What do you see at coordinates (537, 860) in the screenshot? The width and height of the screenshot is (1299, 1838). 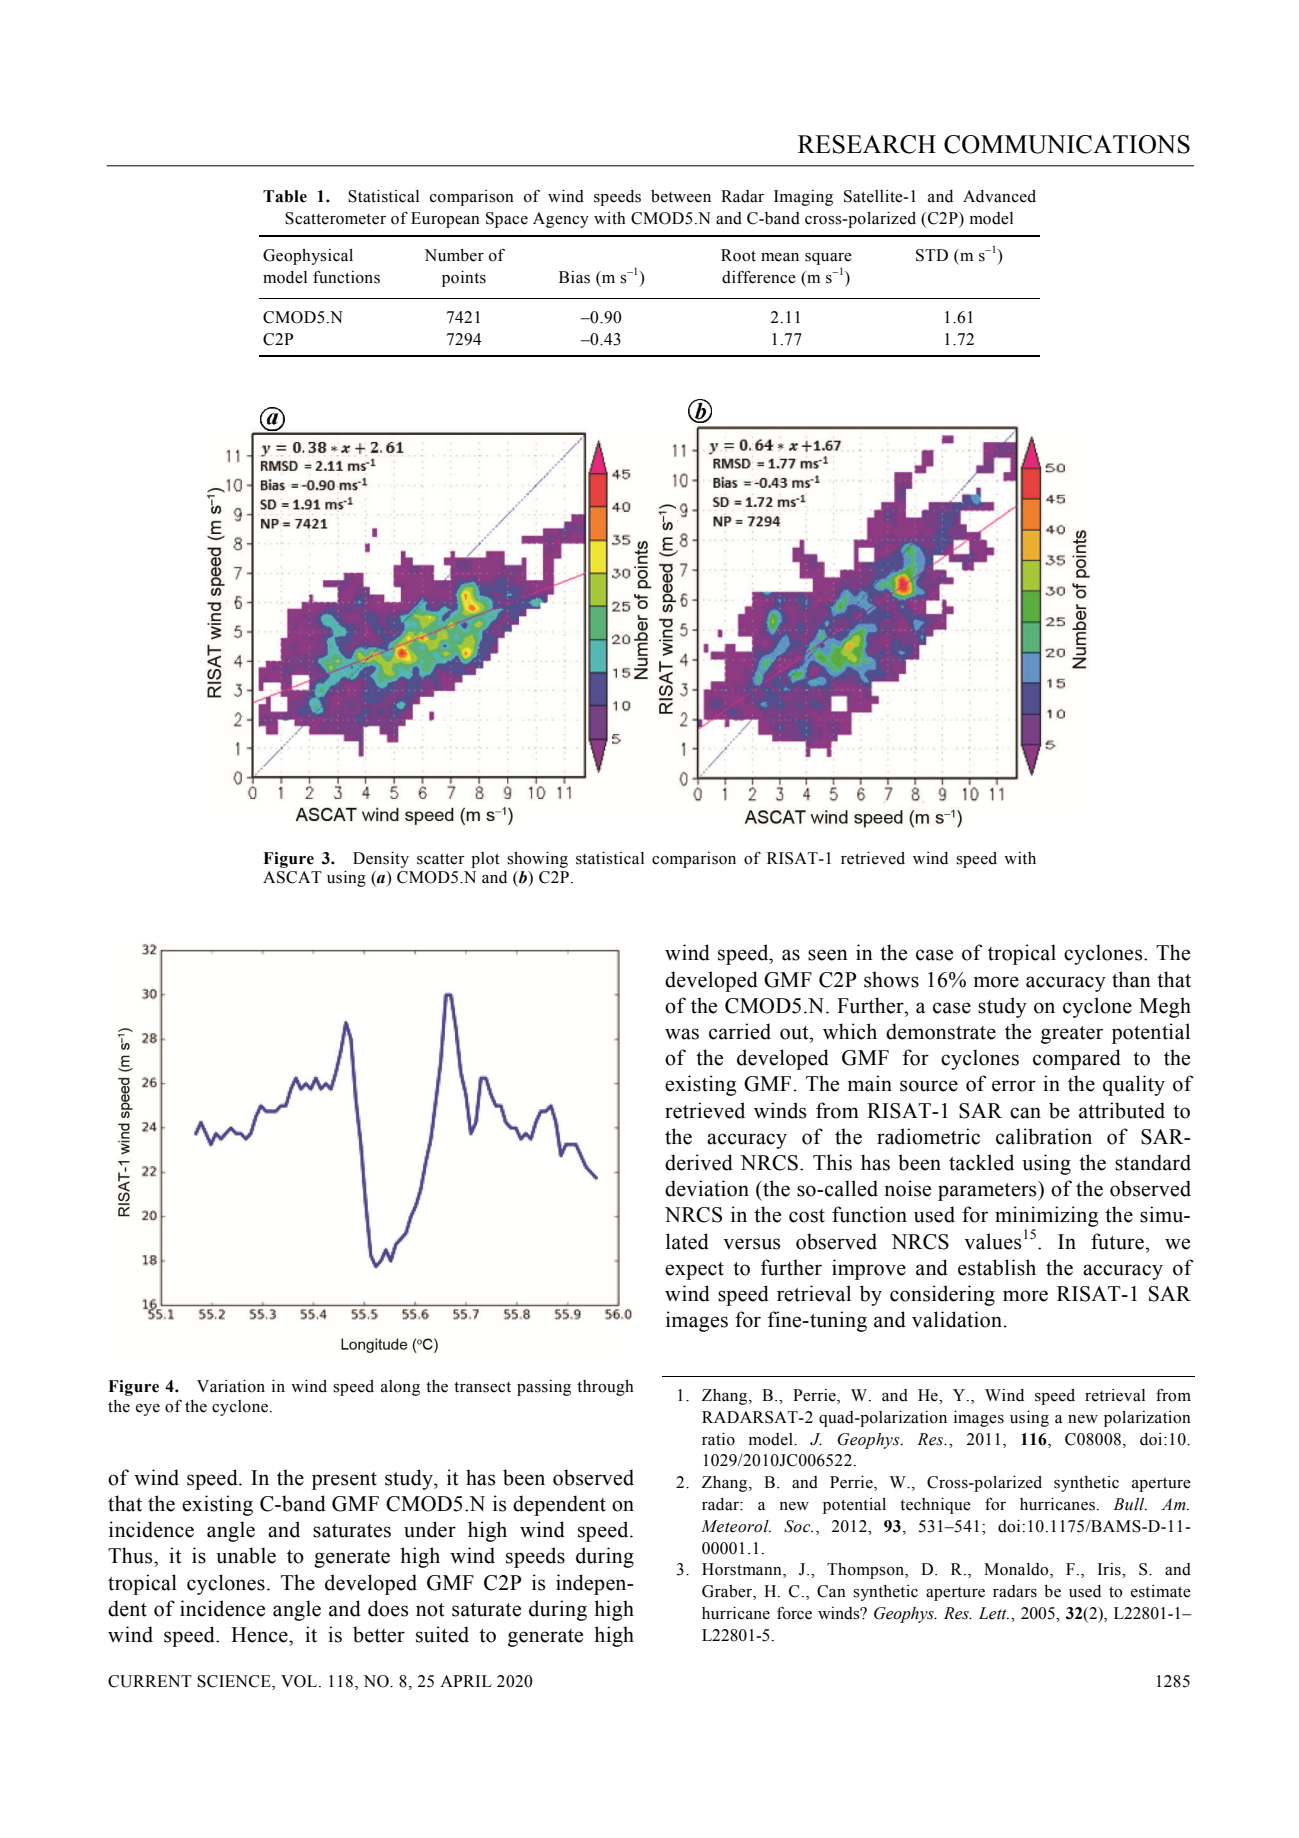 I see `showing` at bounding box center [537, 860].
